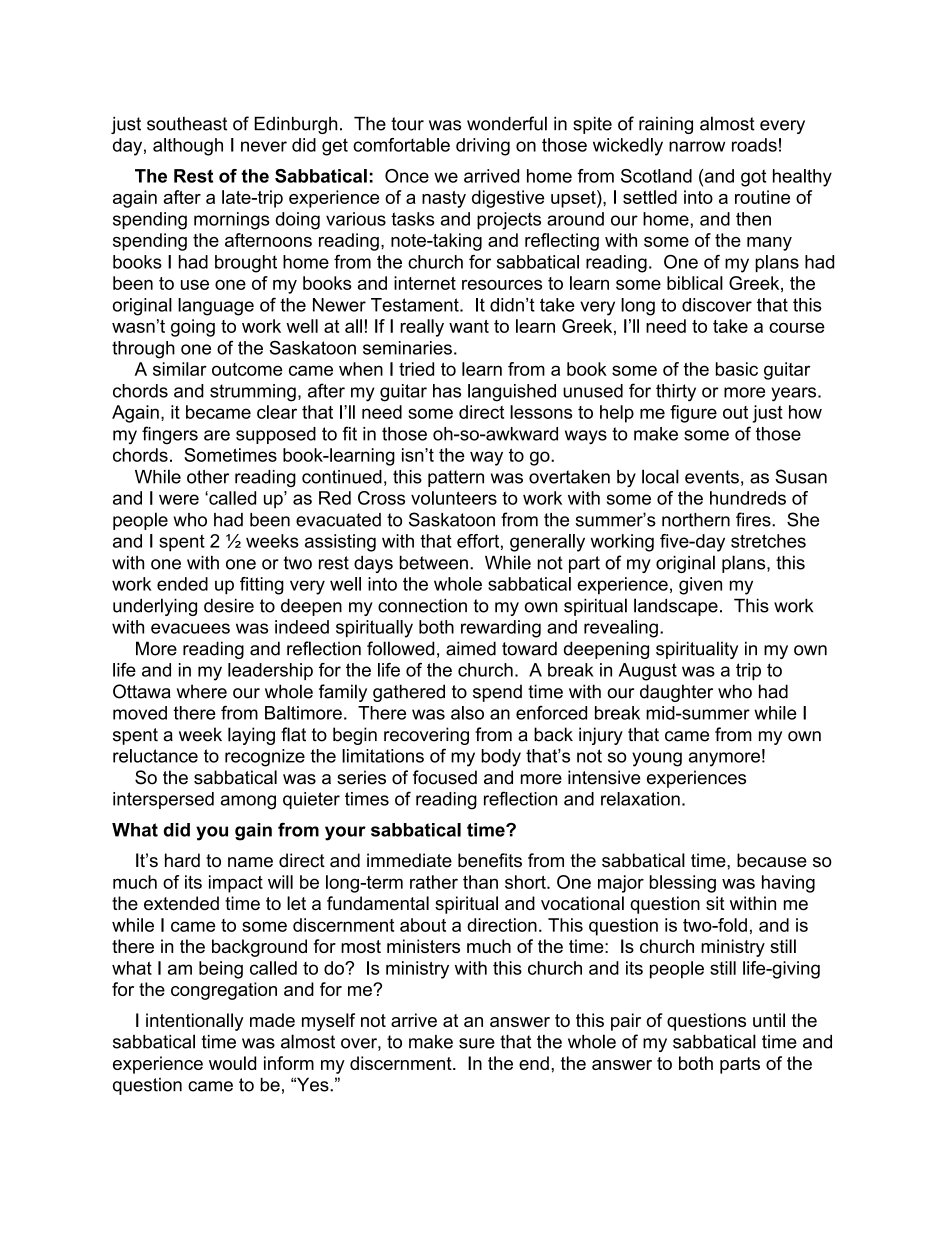  I want to click on driving, so click(483, 147).
